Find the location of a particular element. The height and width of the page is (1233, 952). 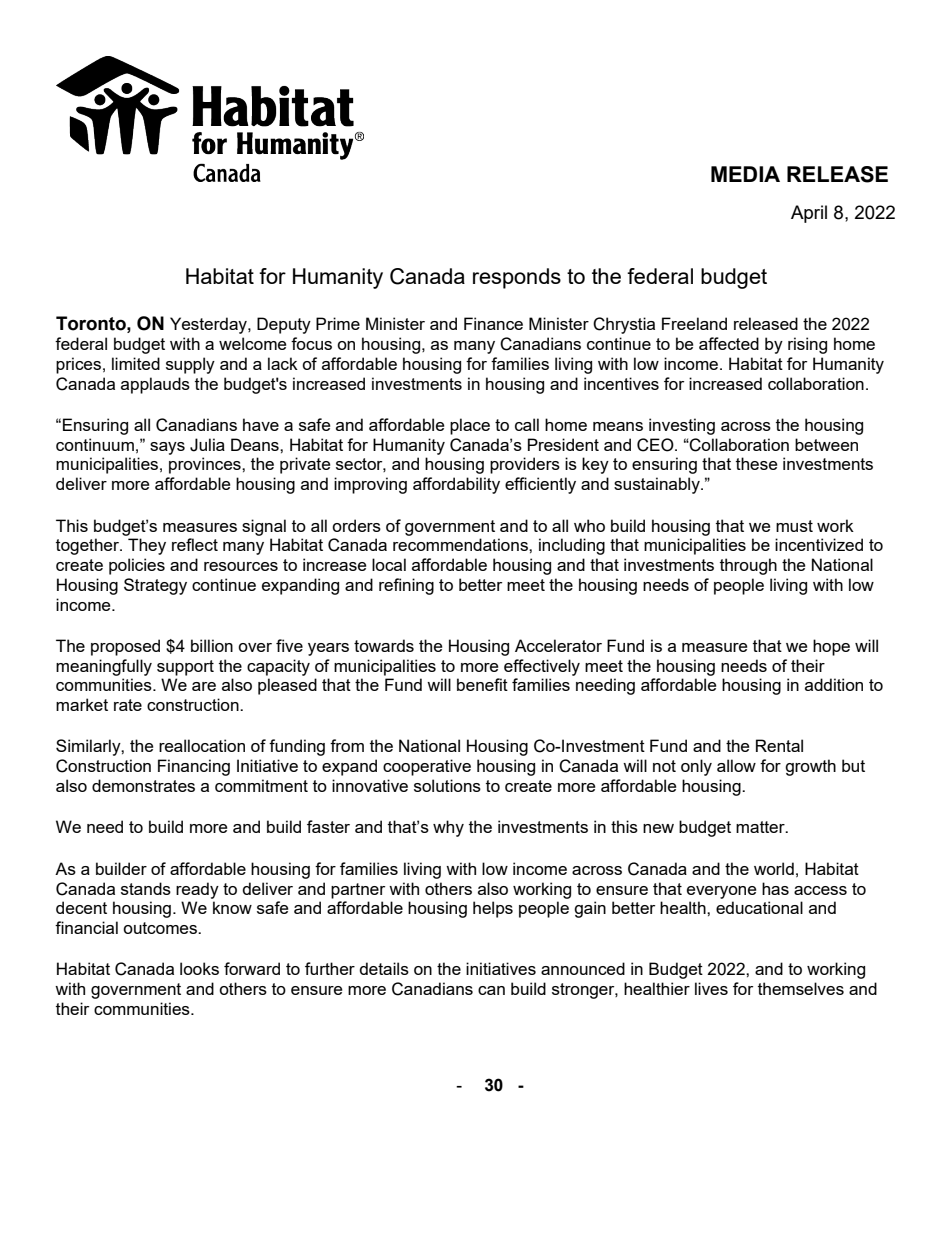

themselves is located at coordinates (801, 988).
